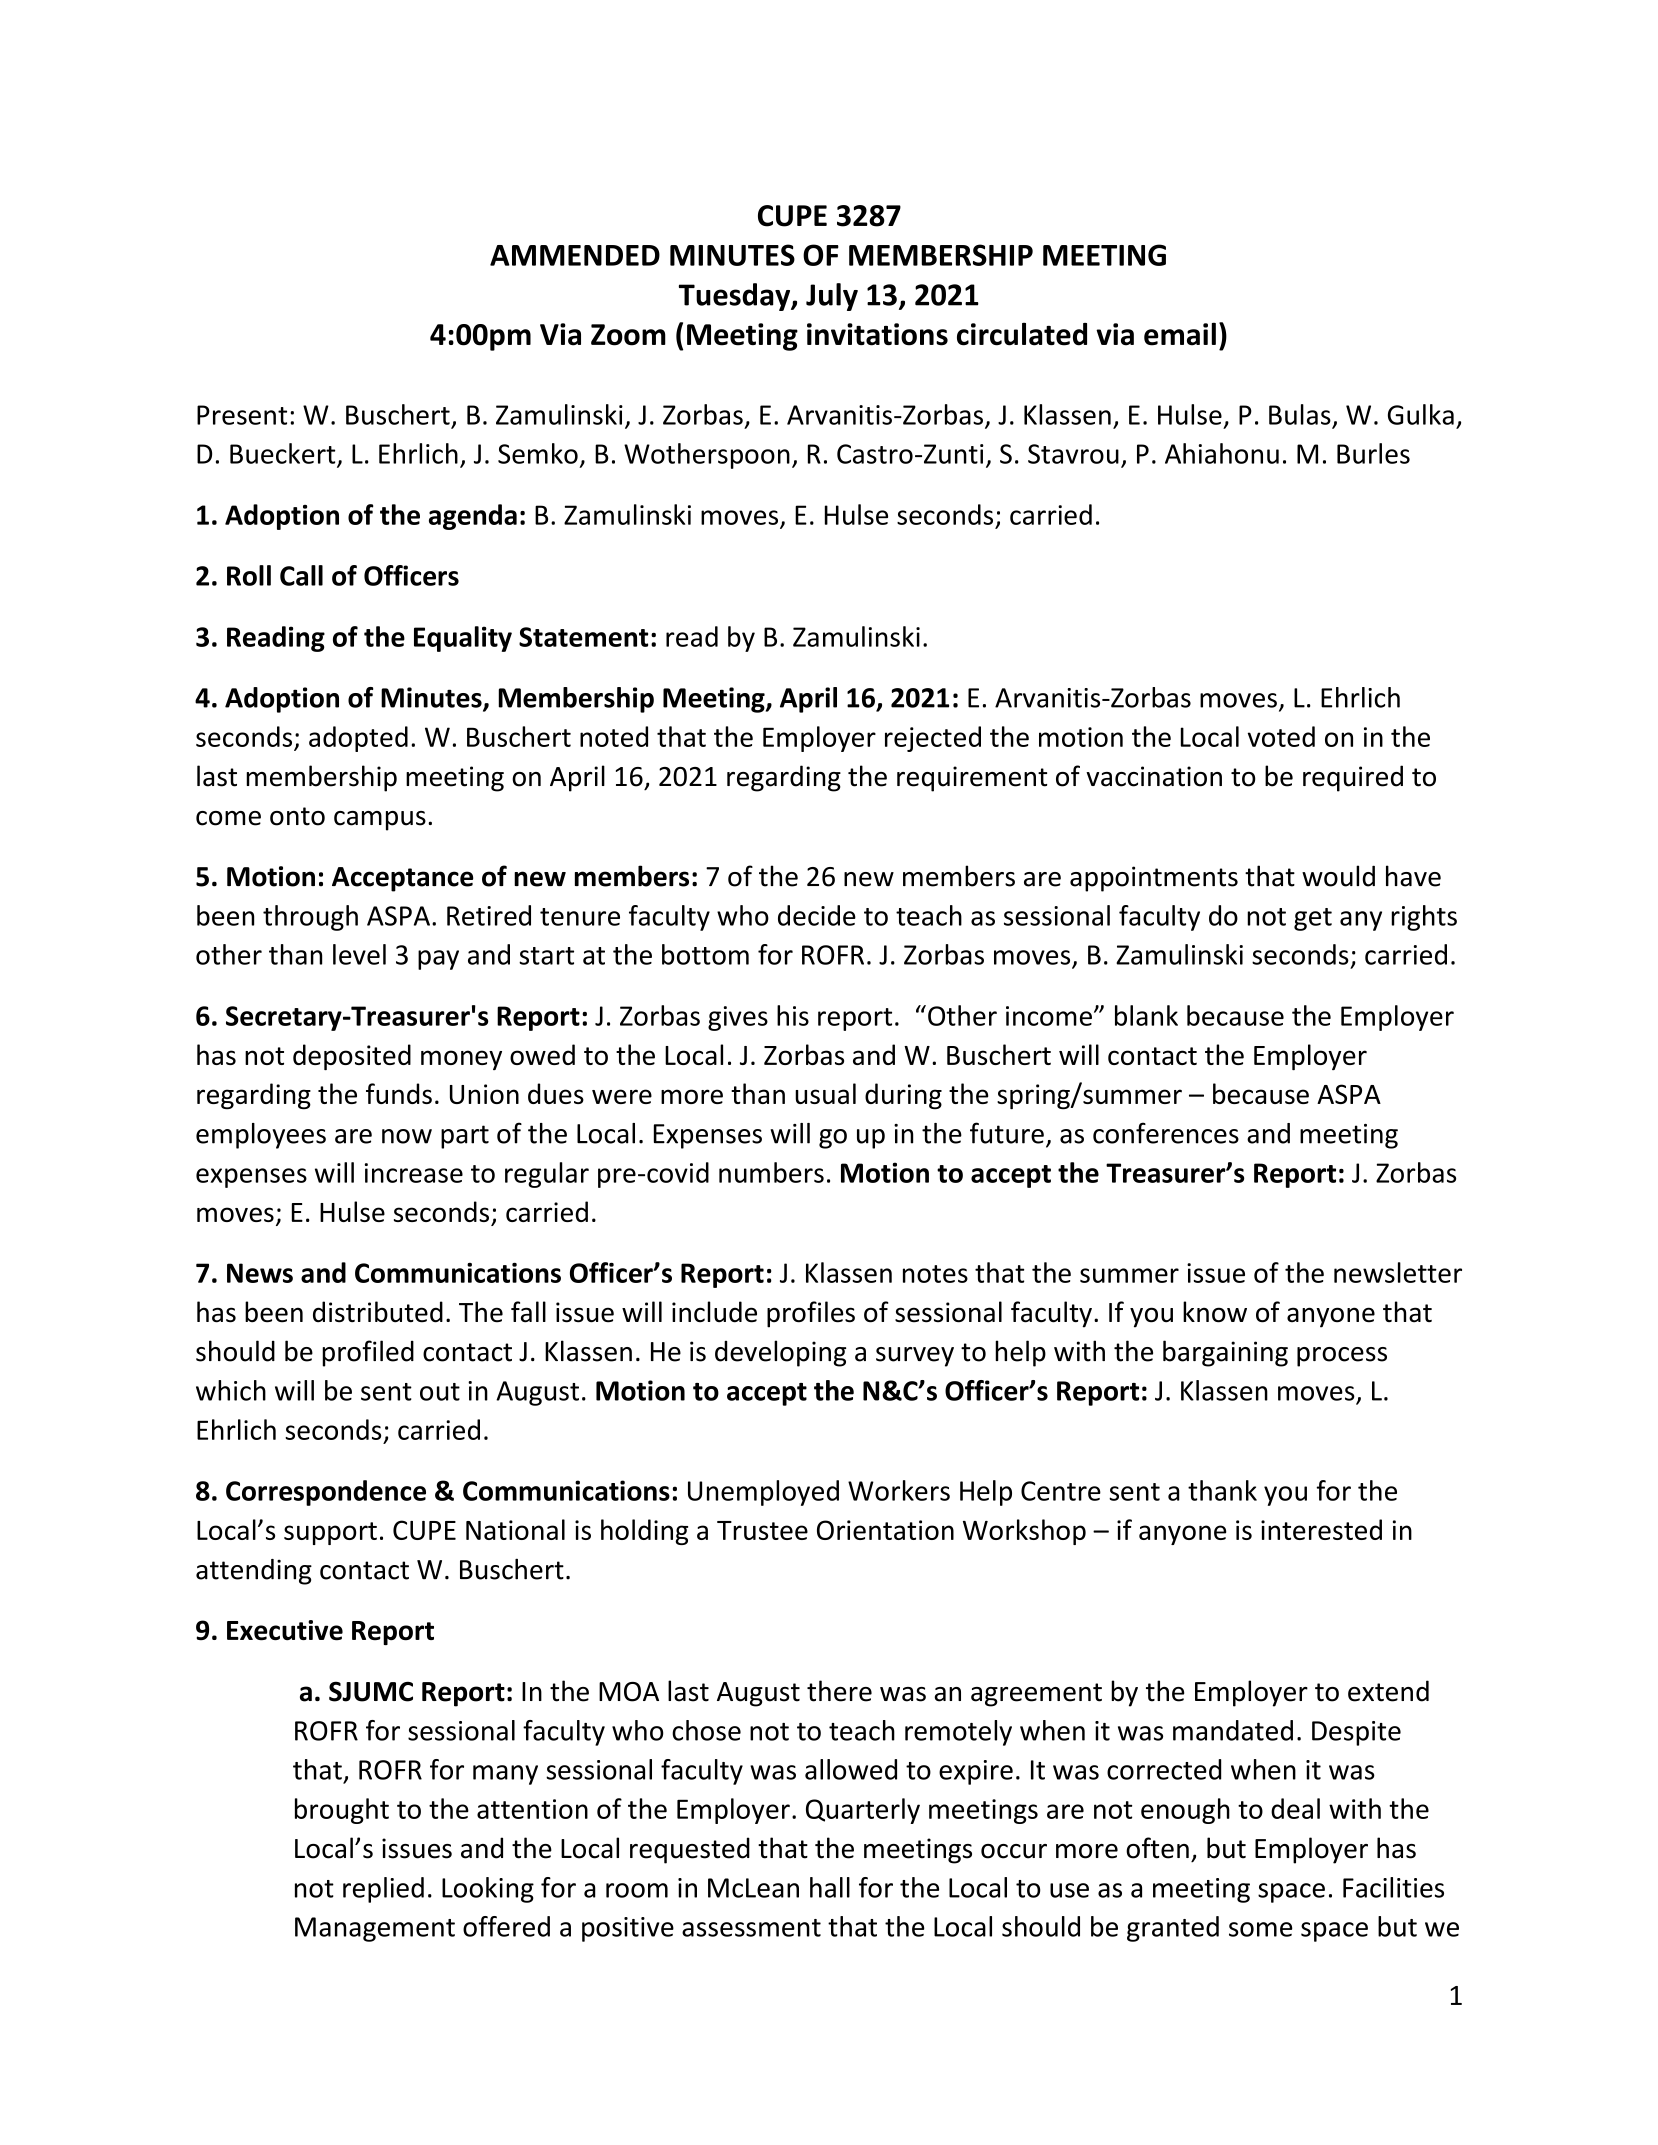  Describe the element at coordinates (383, 1890) in the image. I see `replied` at that location.
